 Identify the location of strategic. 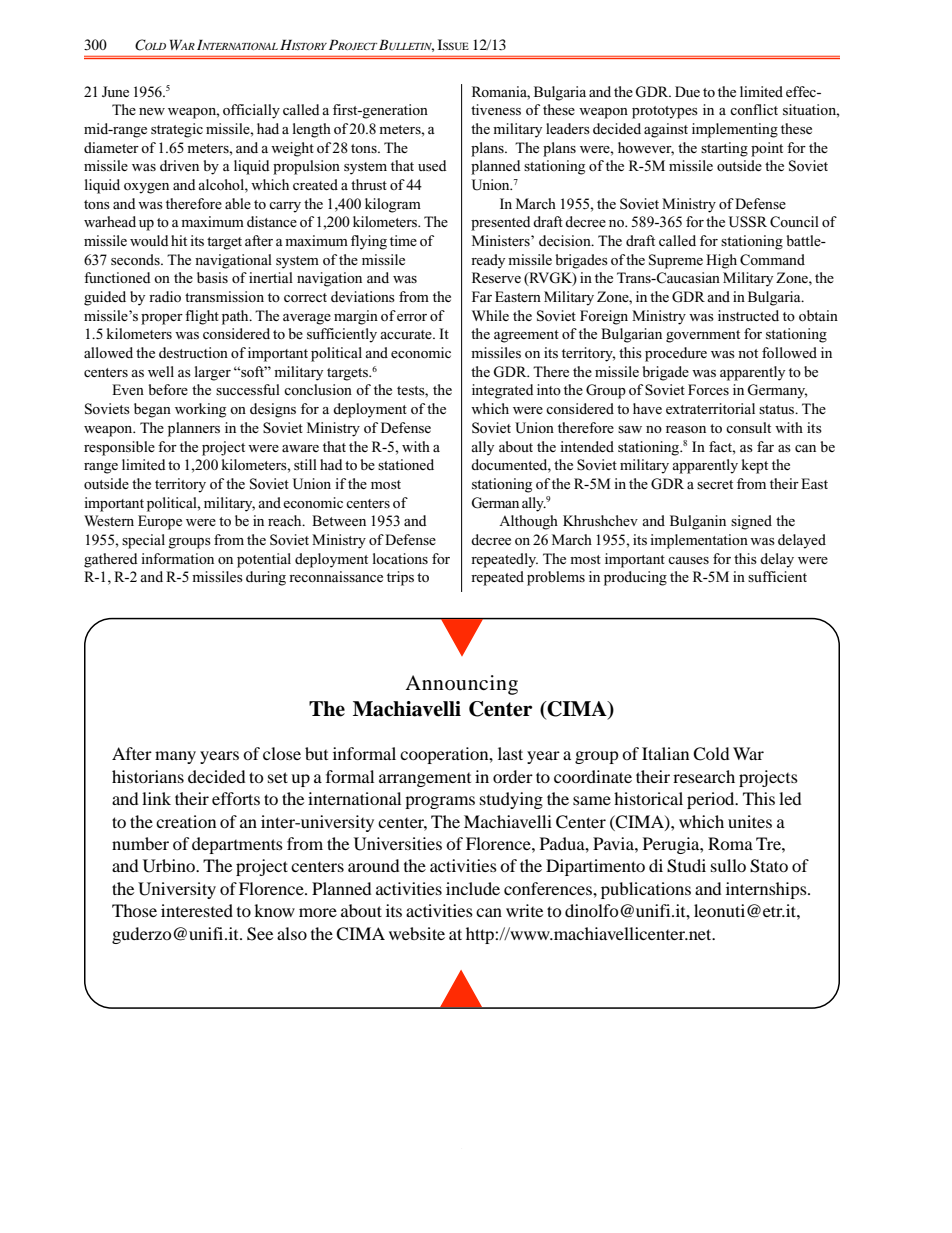
(177, 130).
